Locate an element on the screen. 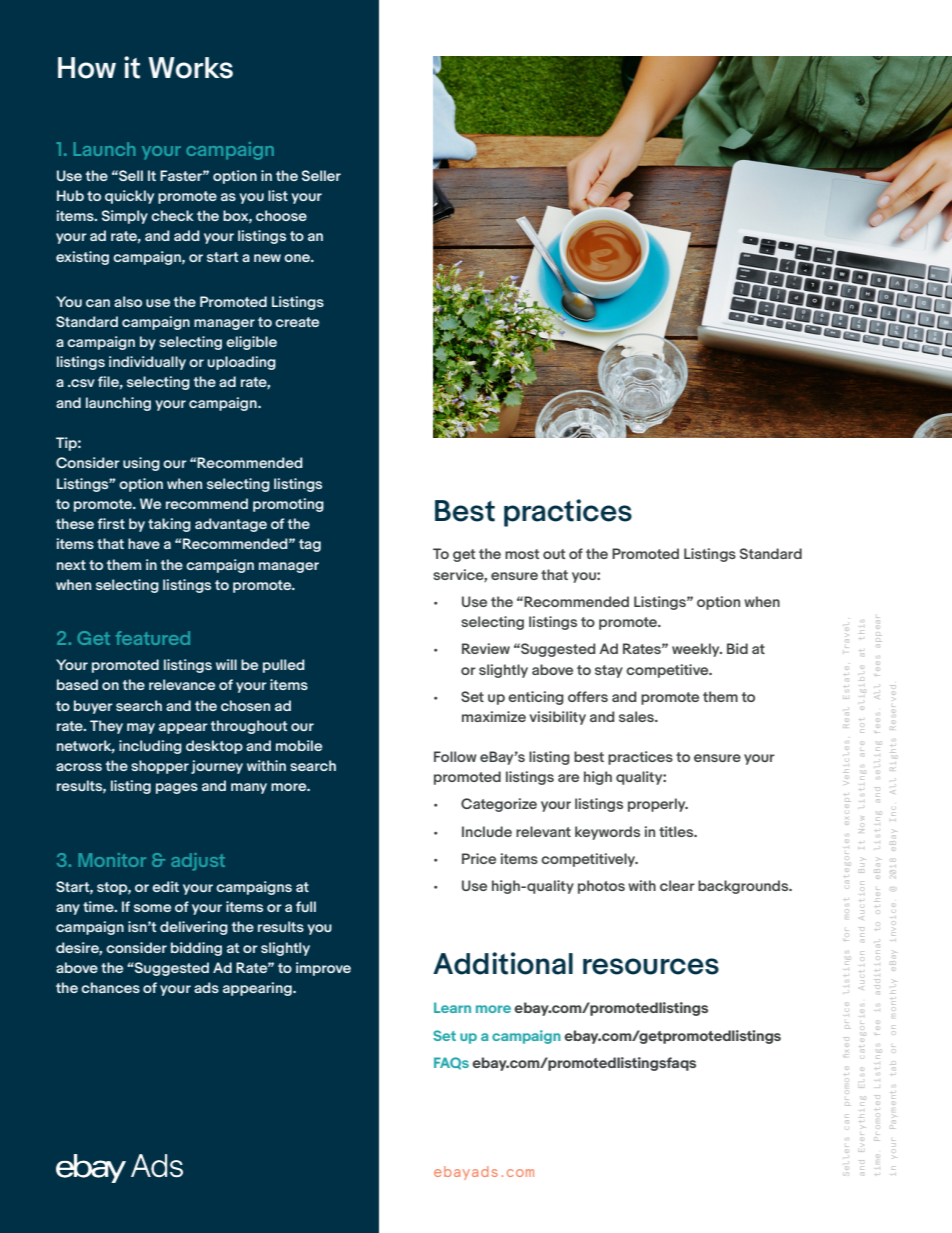 This screenshot has width=952, height=1233. Learn is located at coordinates (452, 1007).
